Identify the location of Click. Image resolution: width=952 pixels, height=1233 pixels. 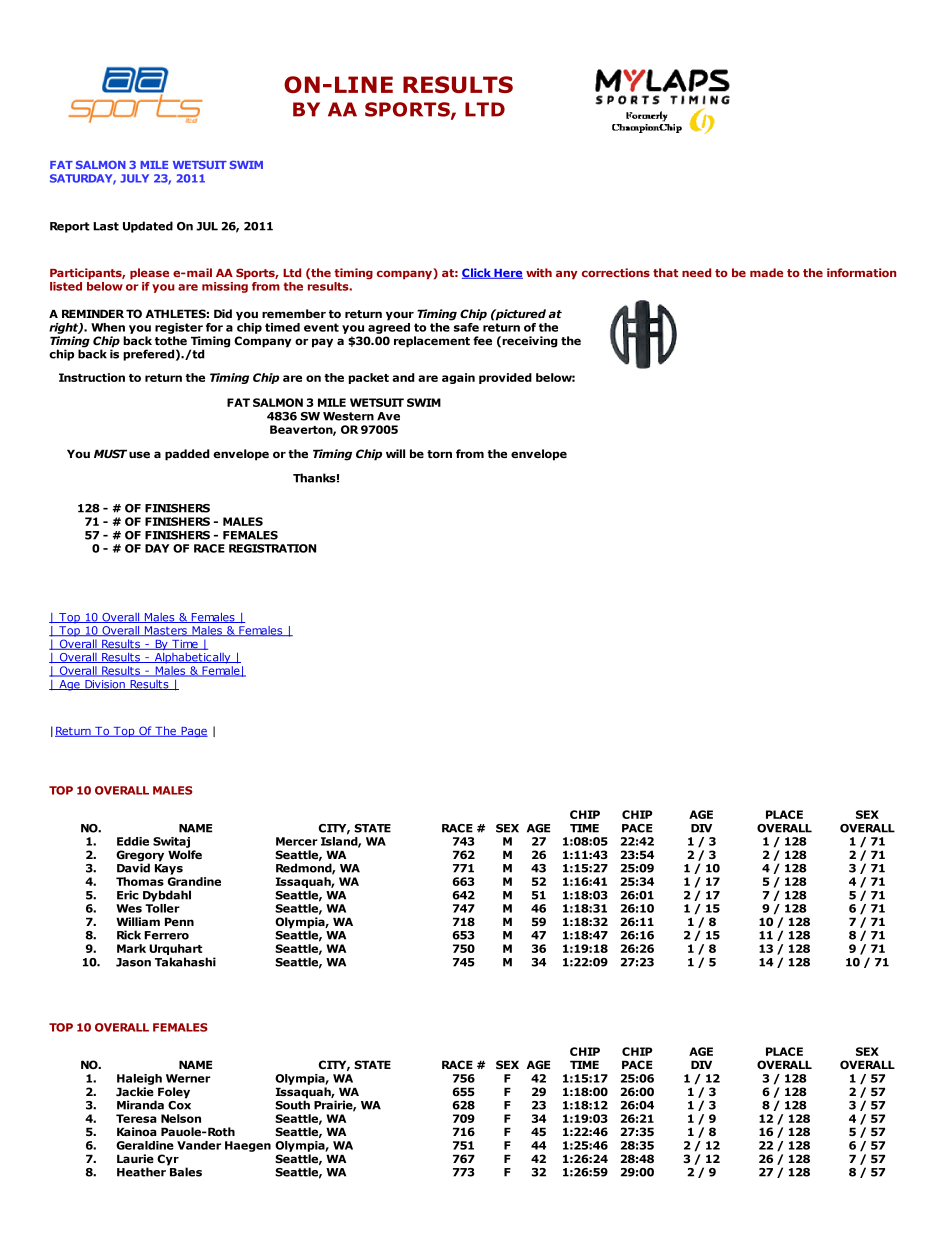
(477, 273).
